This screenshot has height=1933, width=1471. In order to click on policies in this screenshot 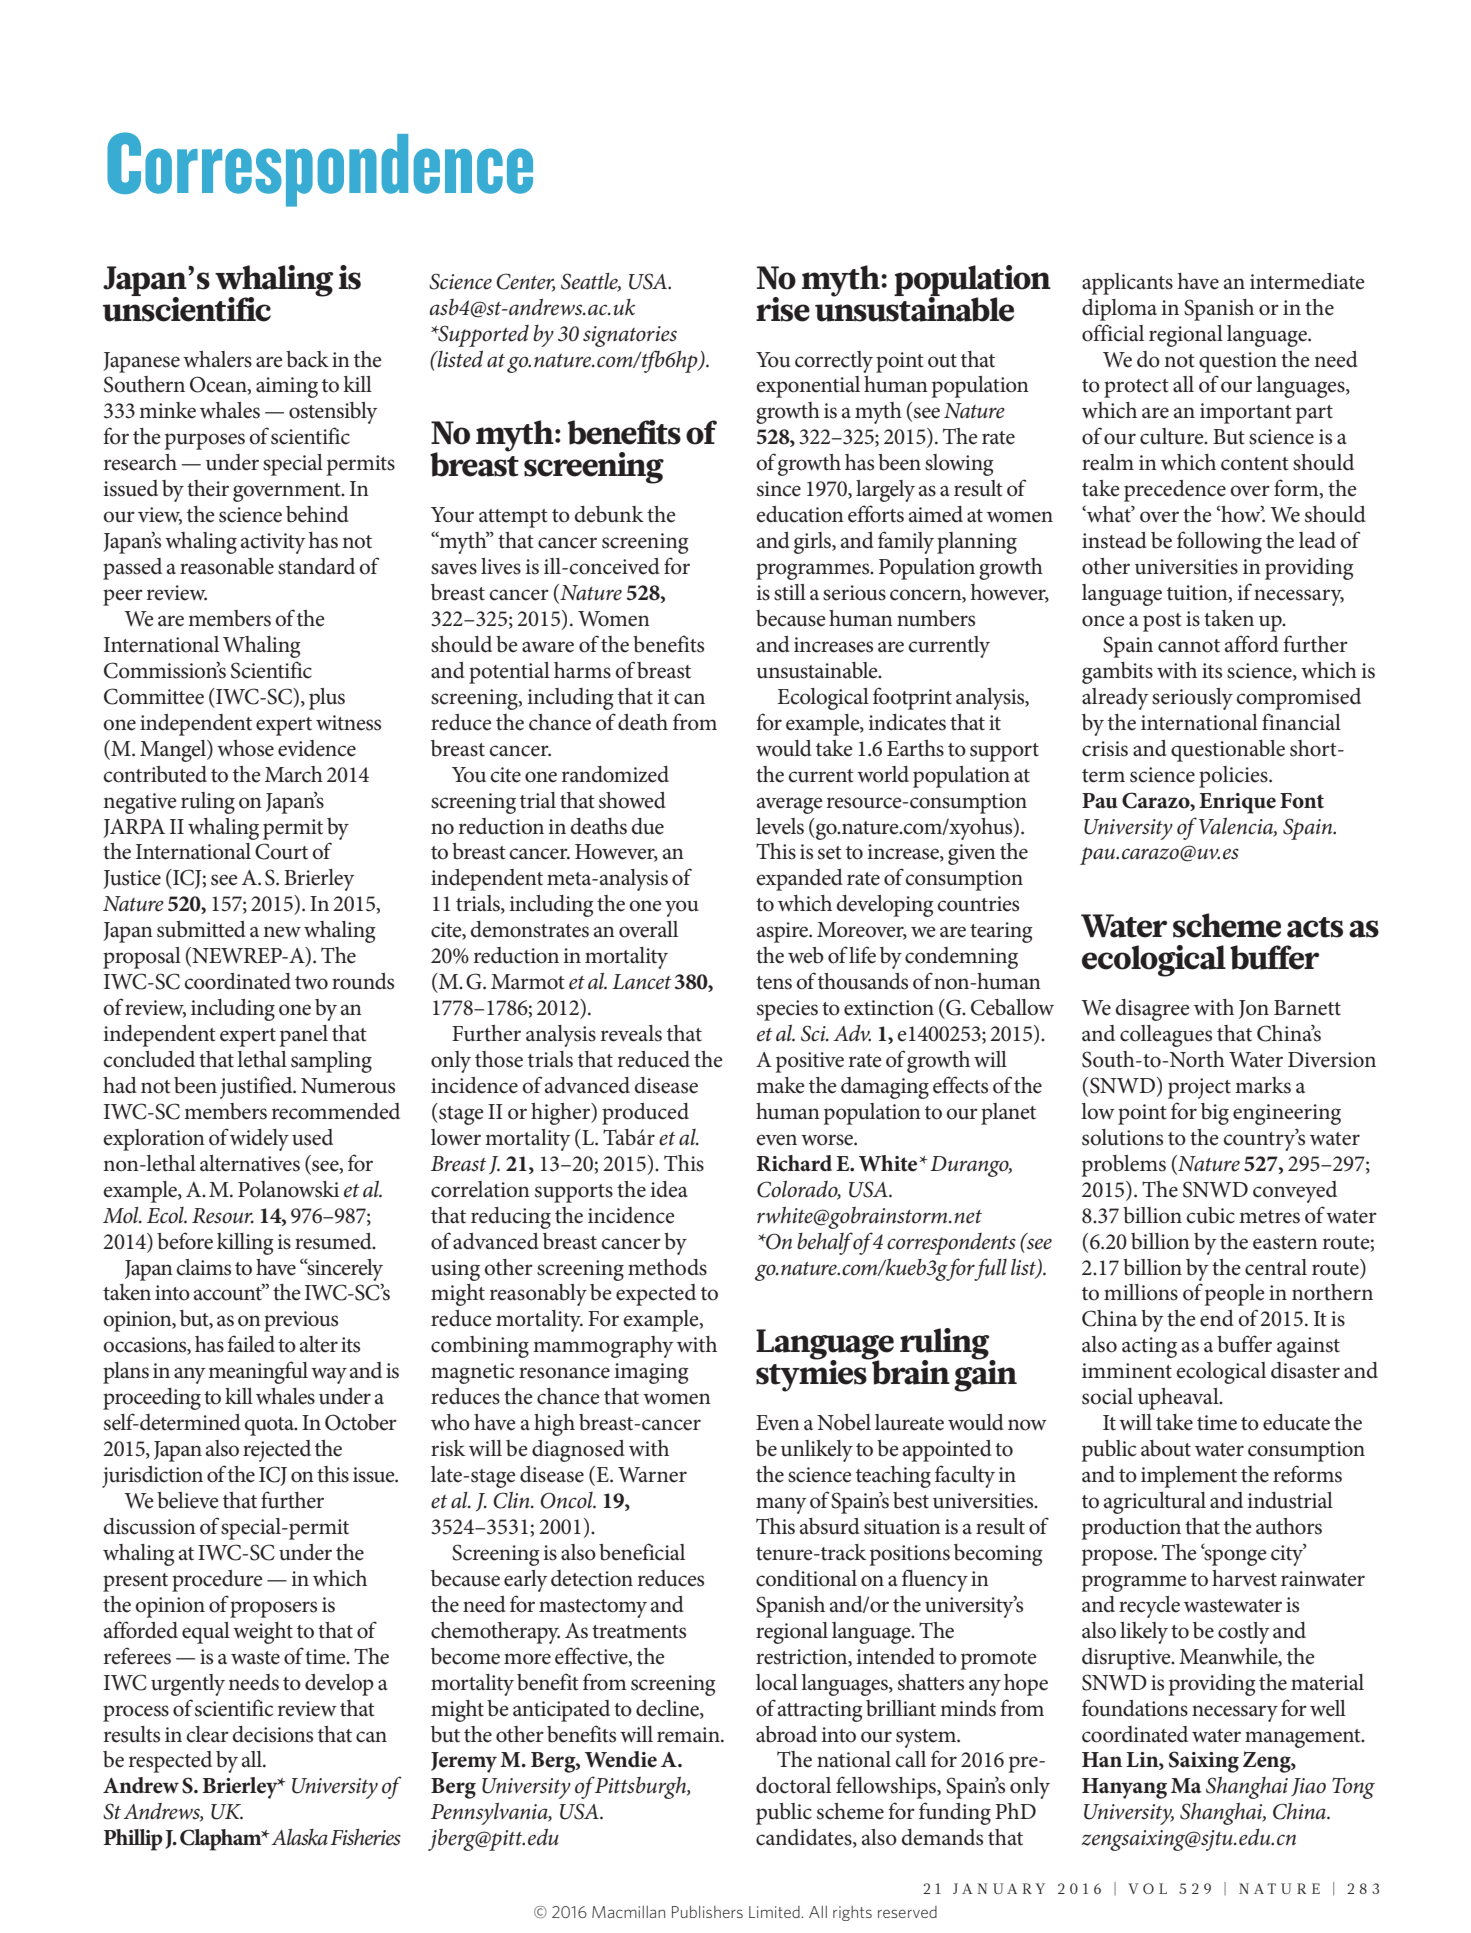, I will do `click(1234, 777)`.
